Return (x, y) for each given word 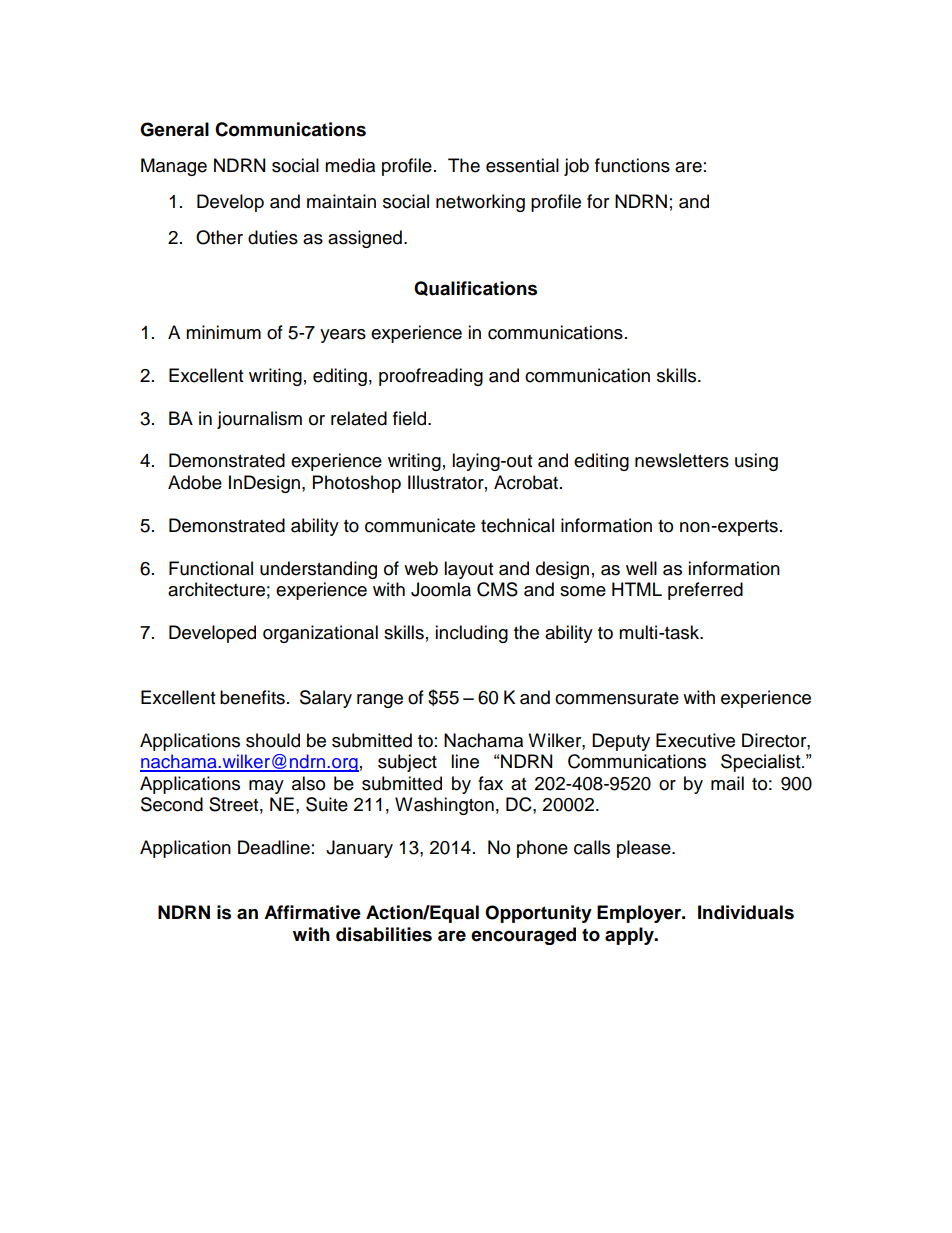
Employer (640, 914)
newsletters (682, 460)
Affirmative (312, 912)
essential (522, 165)
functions (632, 165)
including (471, 634)
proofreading (431, 377)
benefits (252, 697)
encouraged (523, 936)
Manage (174, 167)
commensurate (617, 698)
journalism (259, 420)
